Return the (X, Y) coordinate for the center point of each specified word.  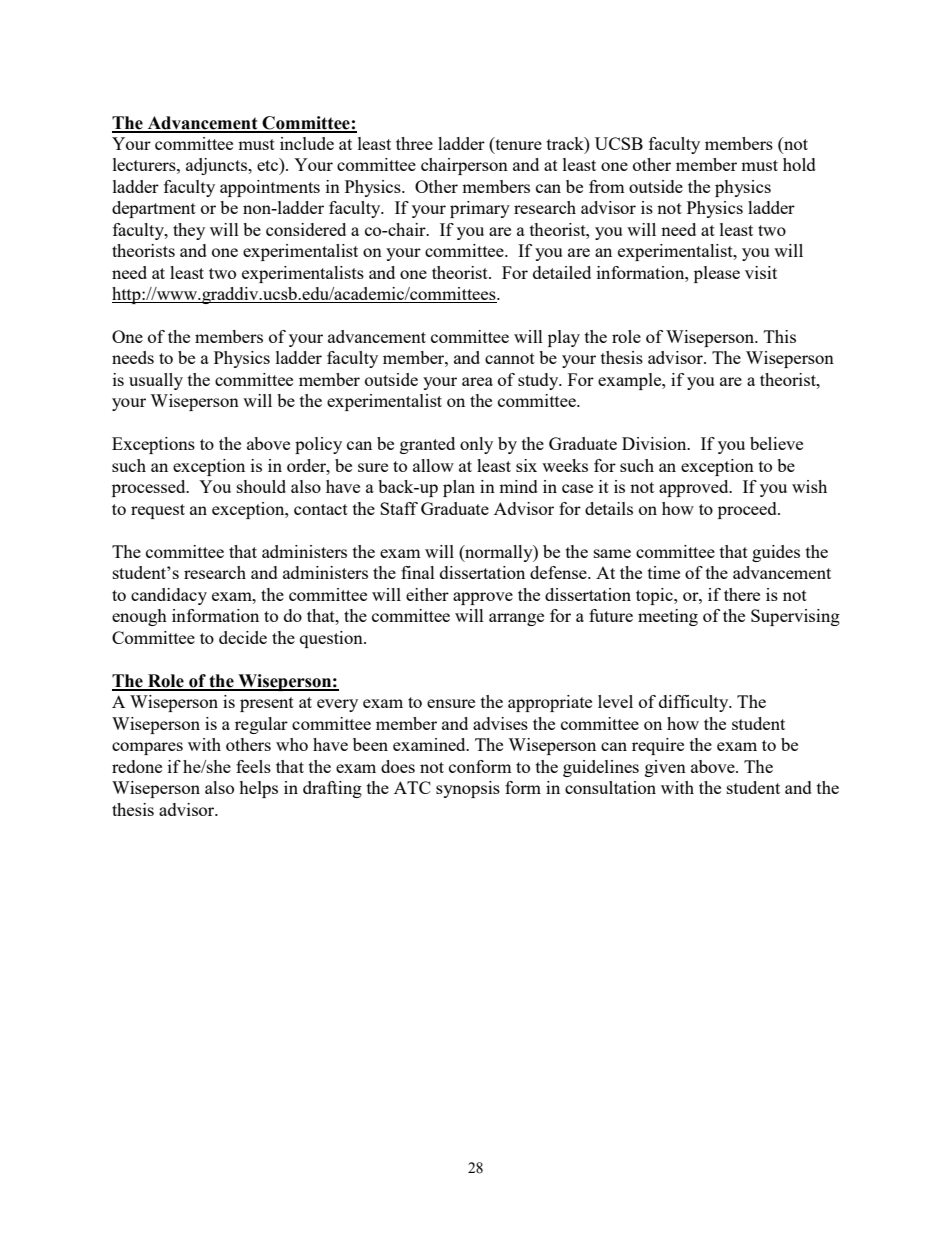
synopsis (468, 789)
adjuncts (218, 166)
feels (253, 766)
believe (776, 443)
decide (243, 637)
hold (799, 164)
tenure (517, 143)
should (261, 486)
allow (433, 465)
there (742, 594)
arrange (516, 619)
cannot (510, 358)
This (780, 336)
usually (156, 381)
